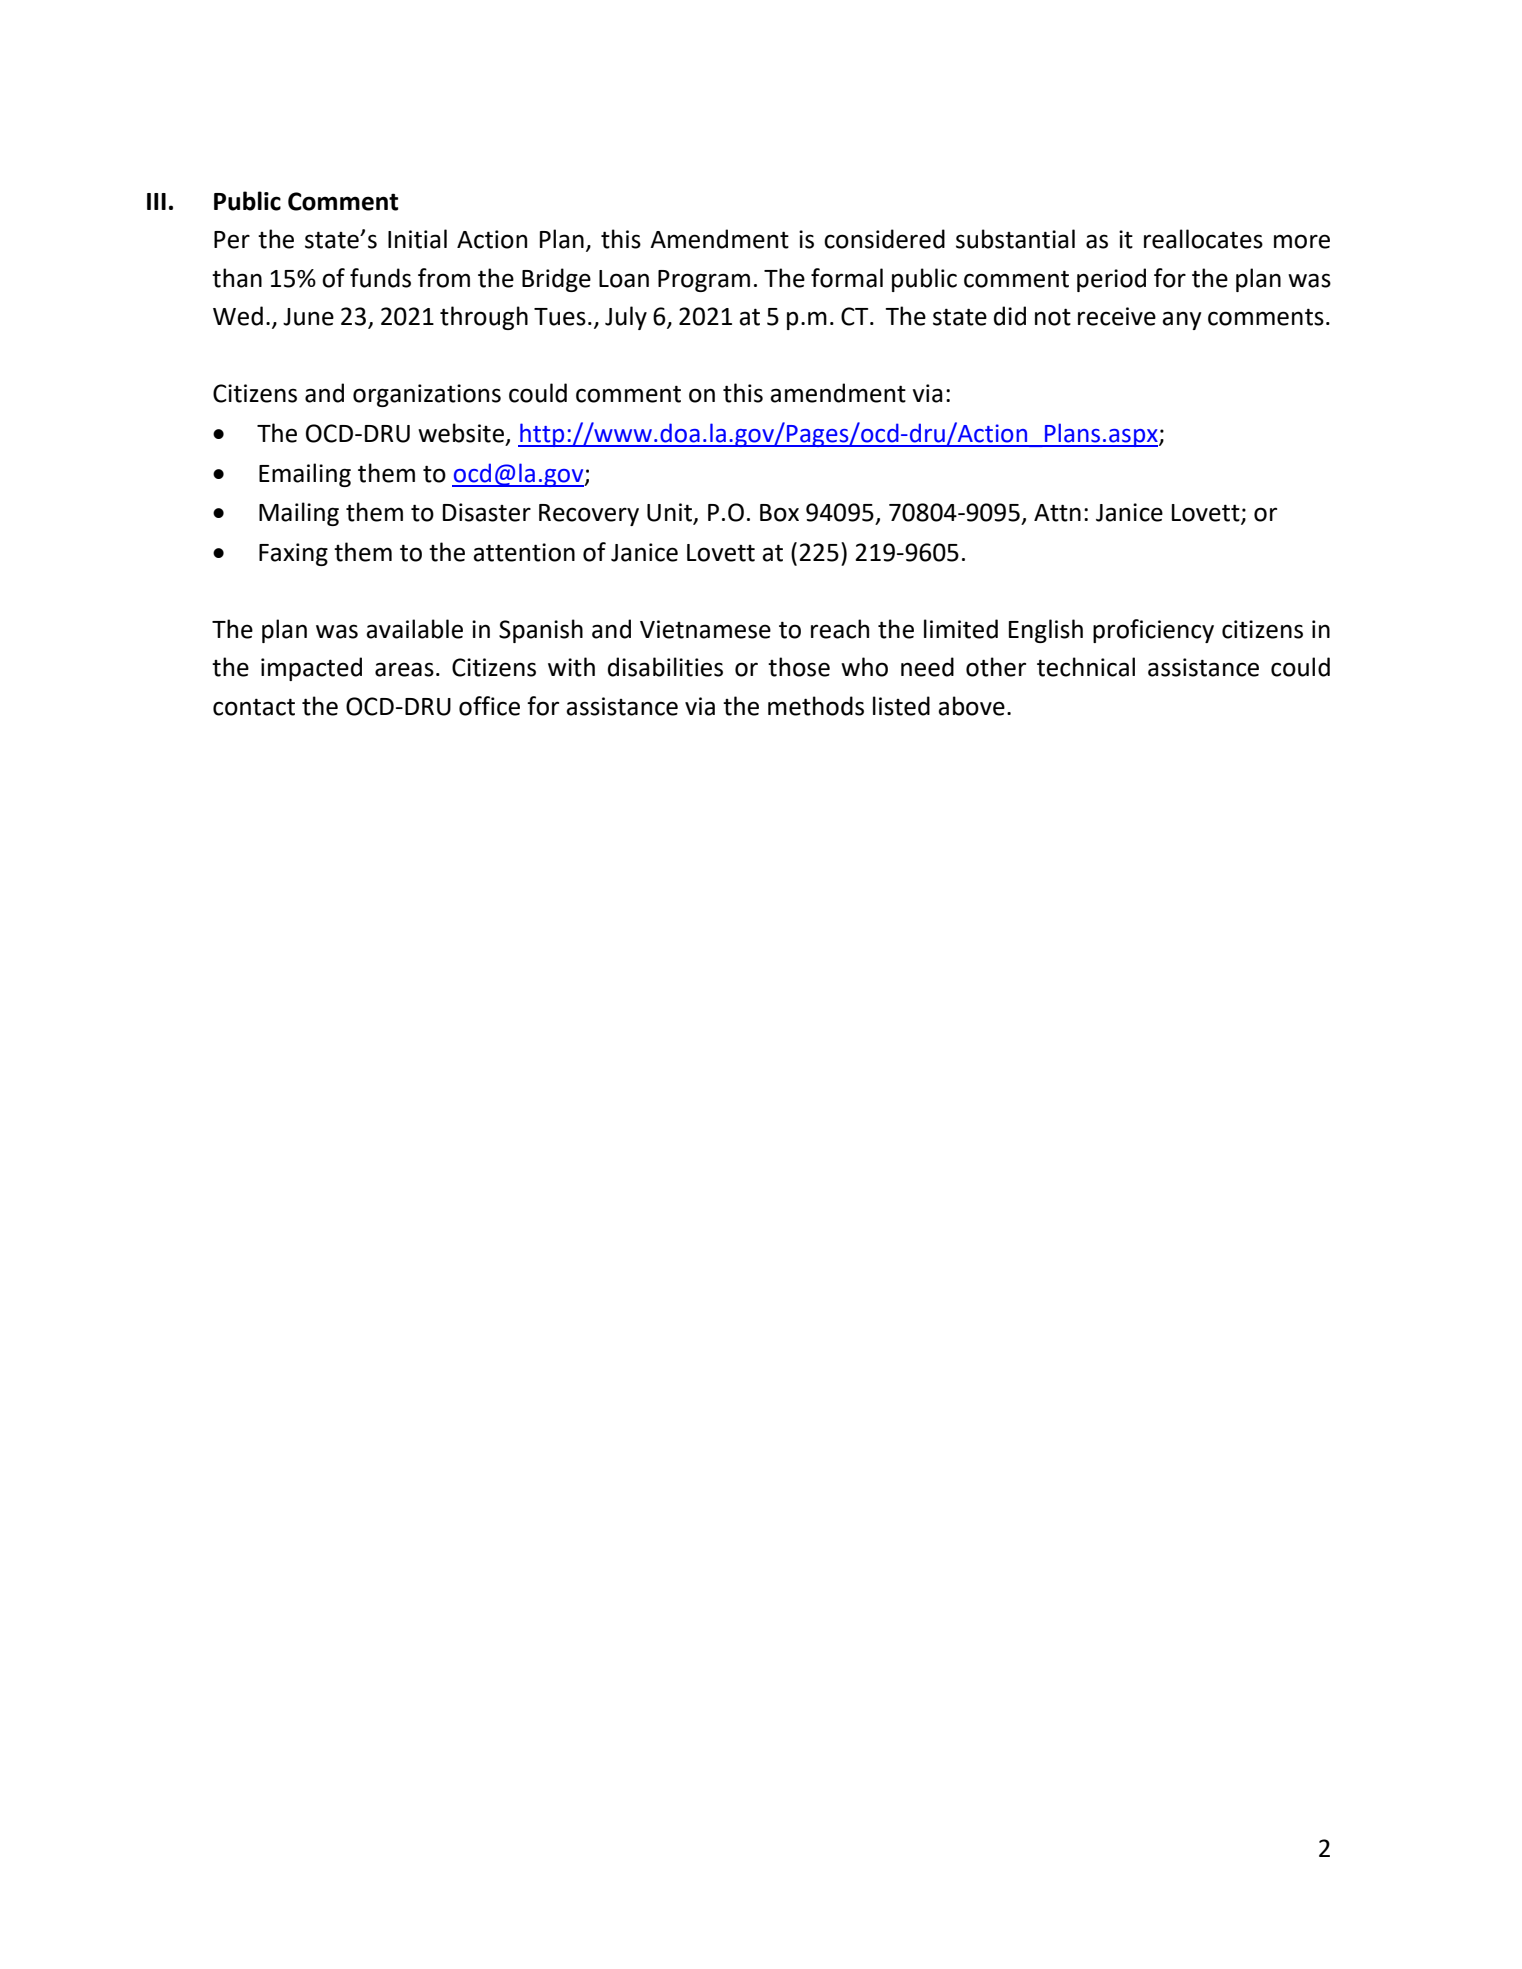 The width and height of the image is (1522, 1969). What do you see at coordinates (626, 318) in the image?
I see `July` at bounding box center [626, 318].
